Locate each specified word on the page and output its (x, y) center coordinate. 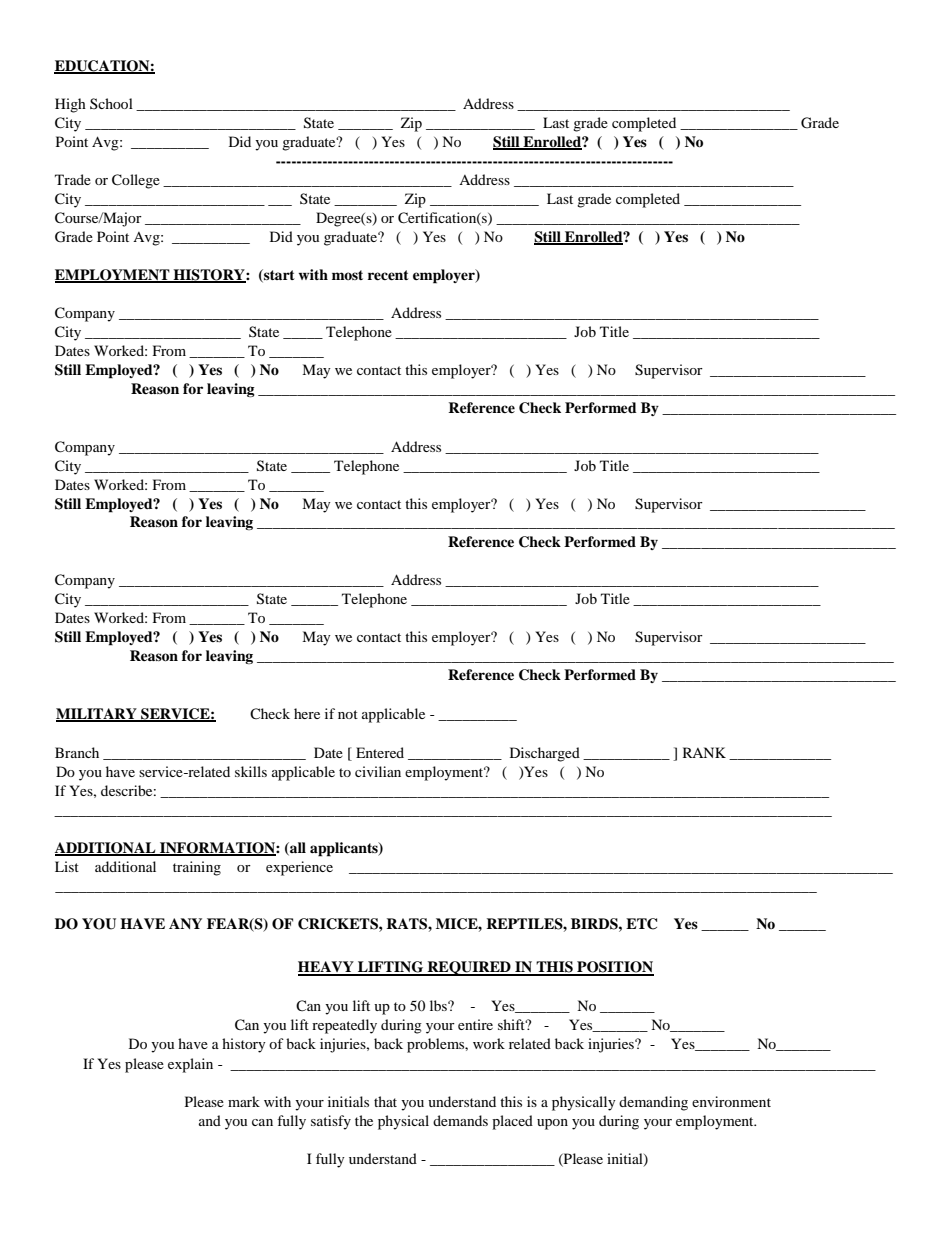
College (136, 181)
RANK (704, 752)
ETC (641, 924)
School (111, 103)
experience (299, 868)
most (347, 275)
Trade (73, 179)
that (385, 1101)
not (348, 714)
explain (190, 1065)
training (197, 868)
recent (388, 275)
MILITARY (97, 714)
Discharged (545, 754)
